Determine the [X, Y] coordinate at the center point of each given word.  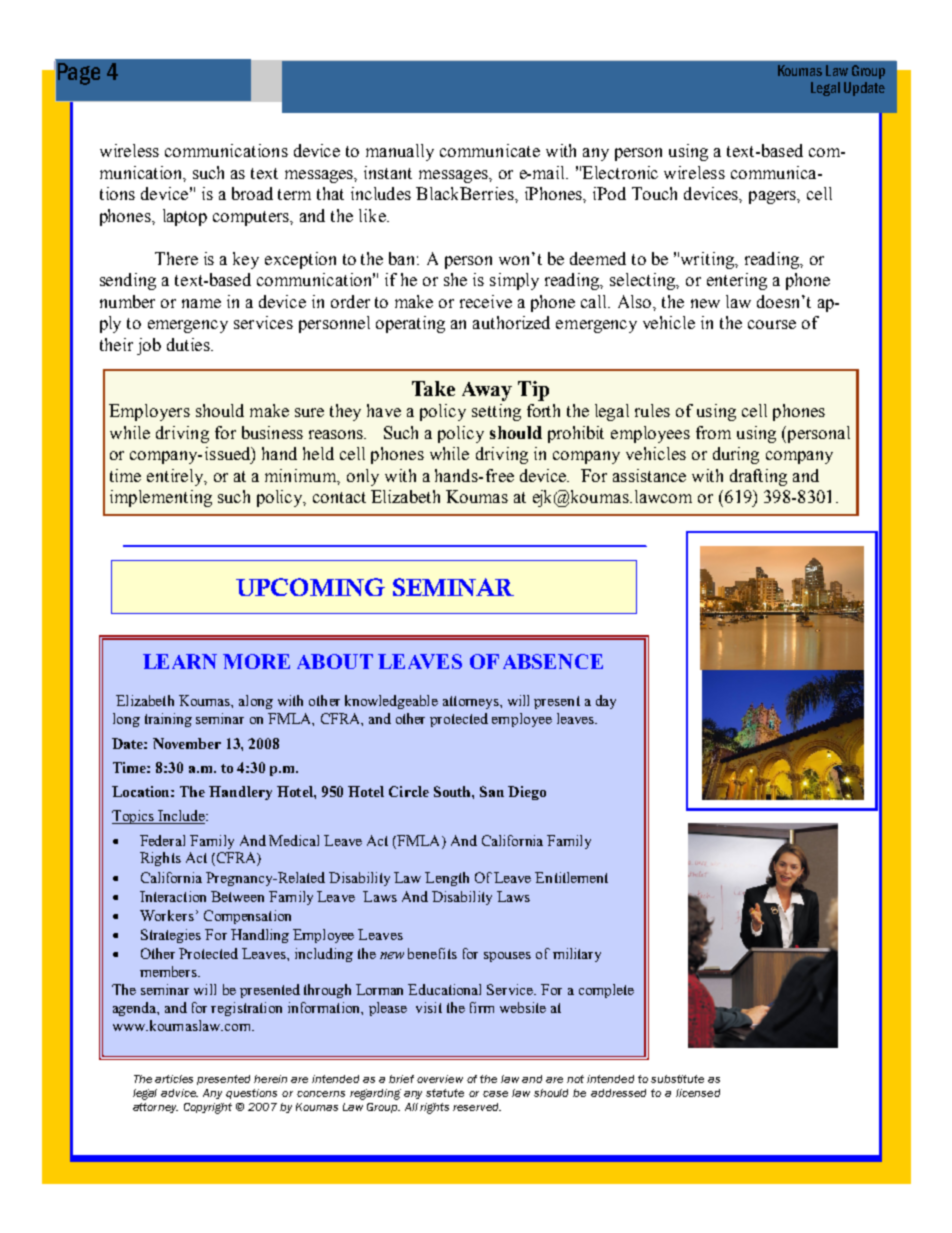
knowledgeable [391, 702]
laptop [185, 217]
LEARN [180, 661]
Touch [654, 193]
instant [388, 172]
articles [174, 1079]
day [606, 702]
